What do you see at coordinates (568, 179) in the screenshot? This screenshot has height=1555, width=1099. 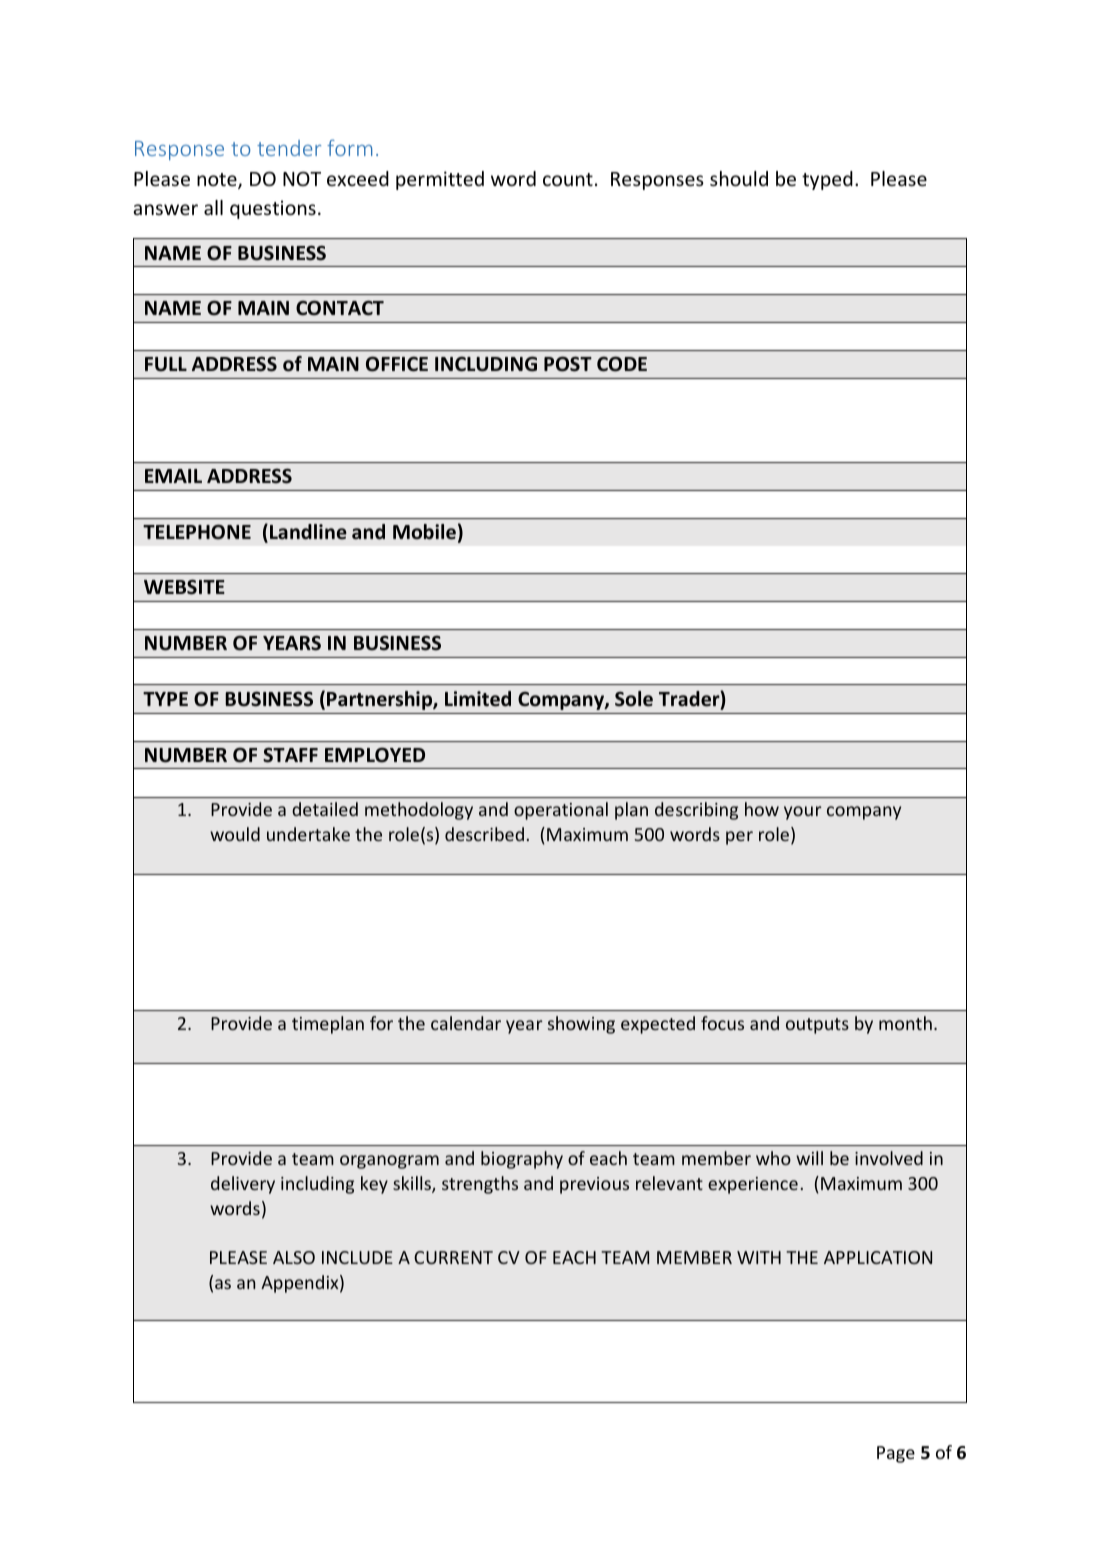 I see `count` at bounding box center [568, 179].
